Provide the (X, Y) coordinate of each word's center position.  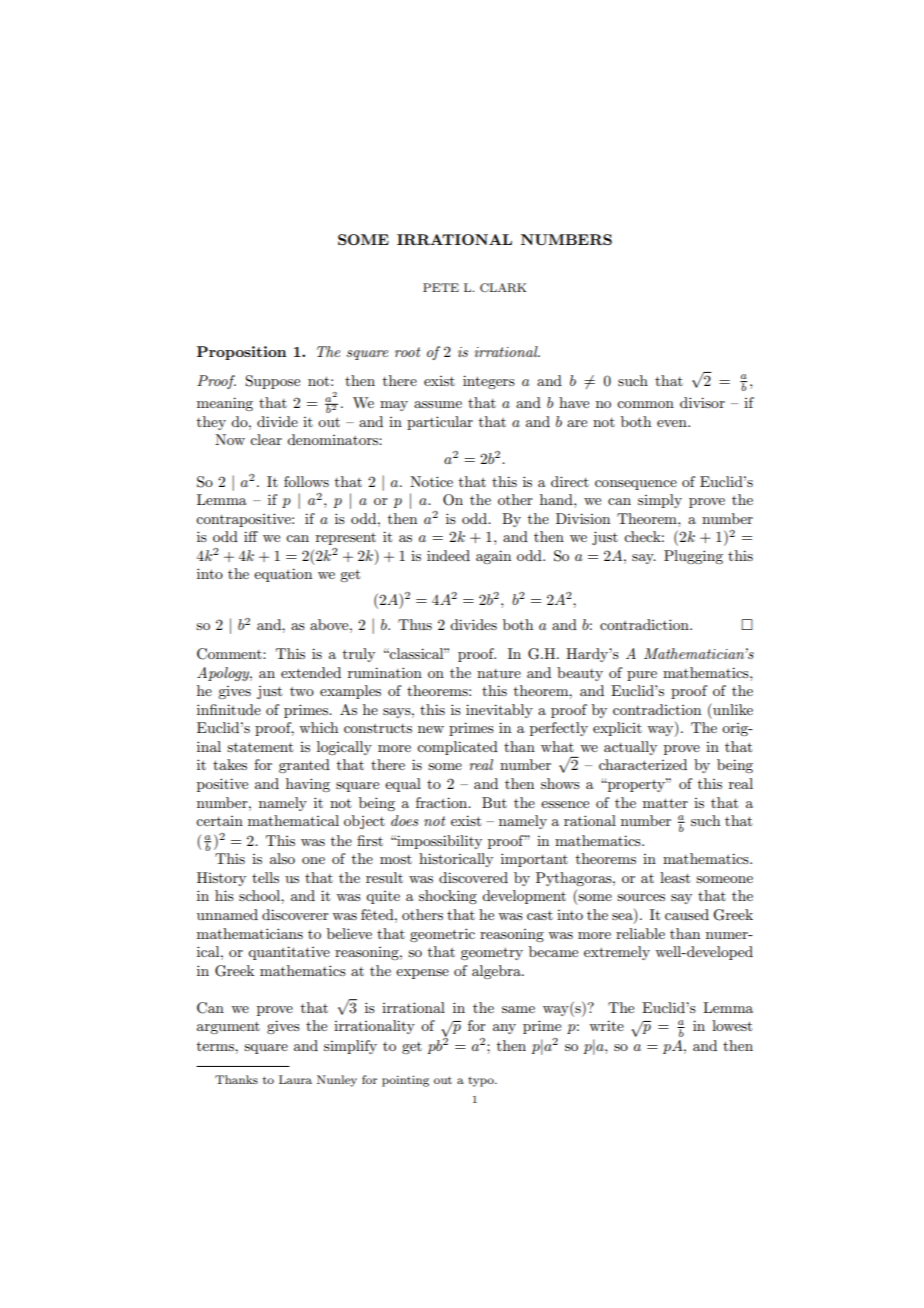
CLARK (503, 288)
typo (482, 1082)
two (302, 691)
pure (642, 676)
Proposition (242, 353)
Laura (295, 1079)
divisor (702, 402)
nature (499, 673)
